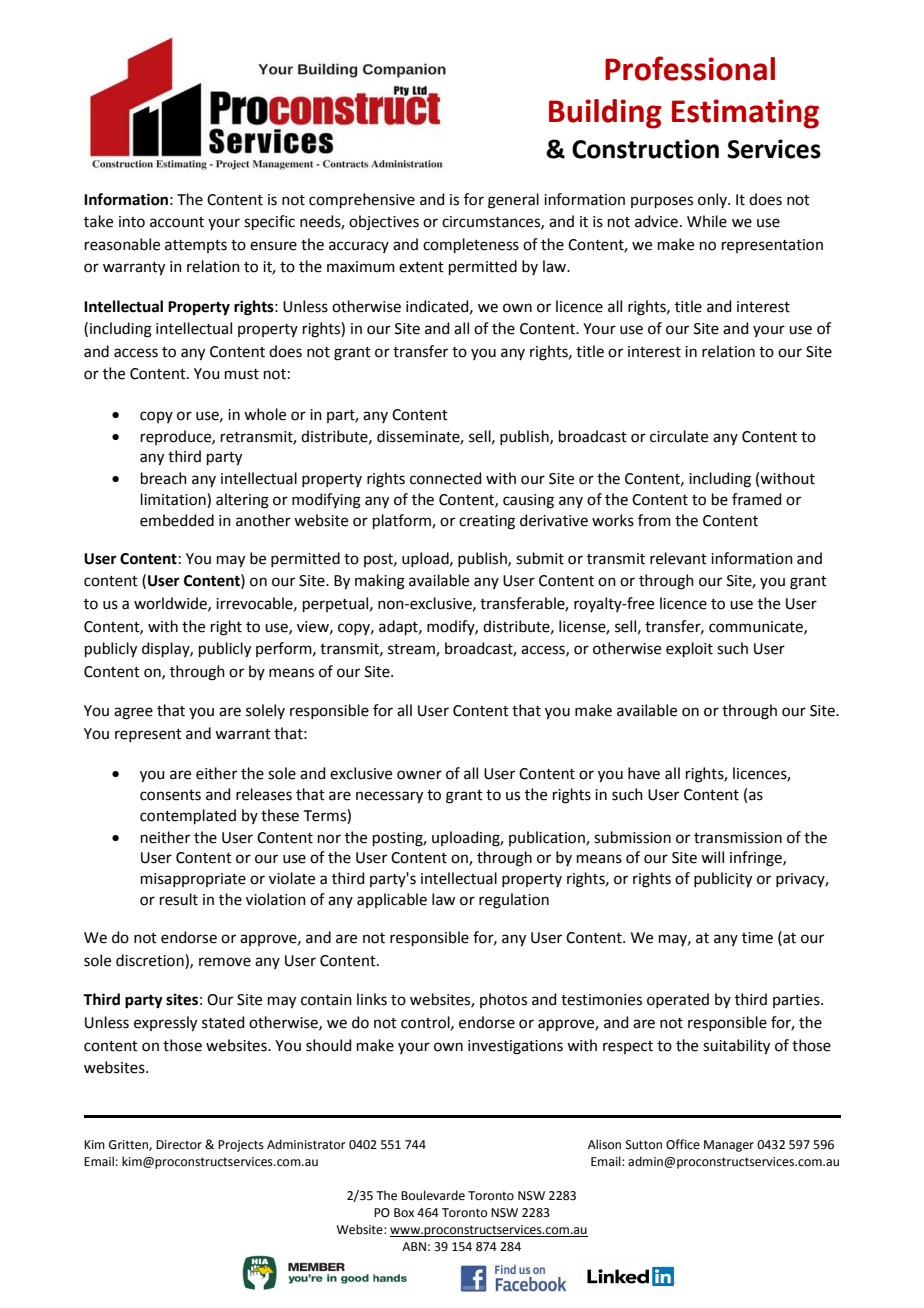 This screenshot has width=924, height=1308. I want to click on exploit, so click(689, 649).
